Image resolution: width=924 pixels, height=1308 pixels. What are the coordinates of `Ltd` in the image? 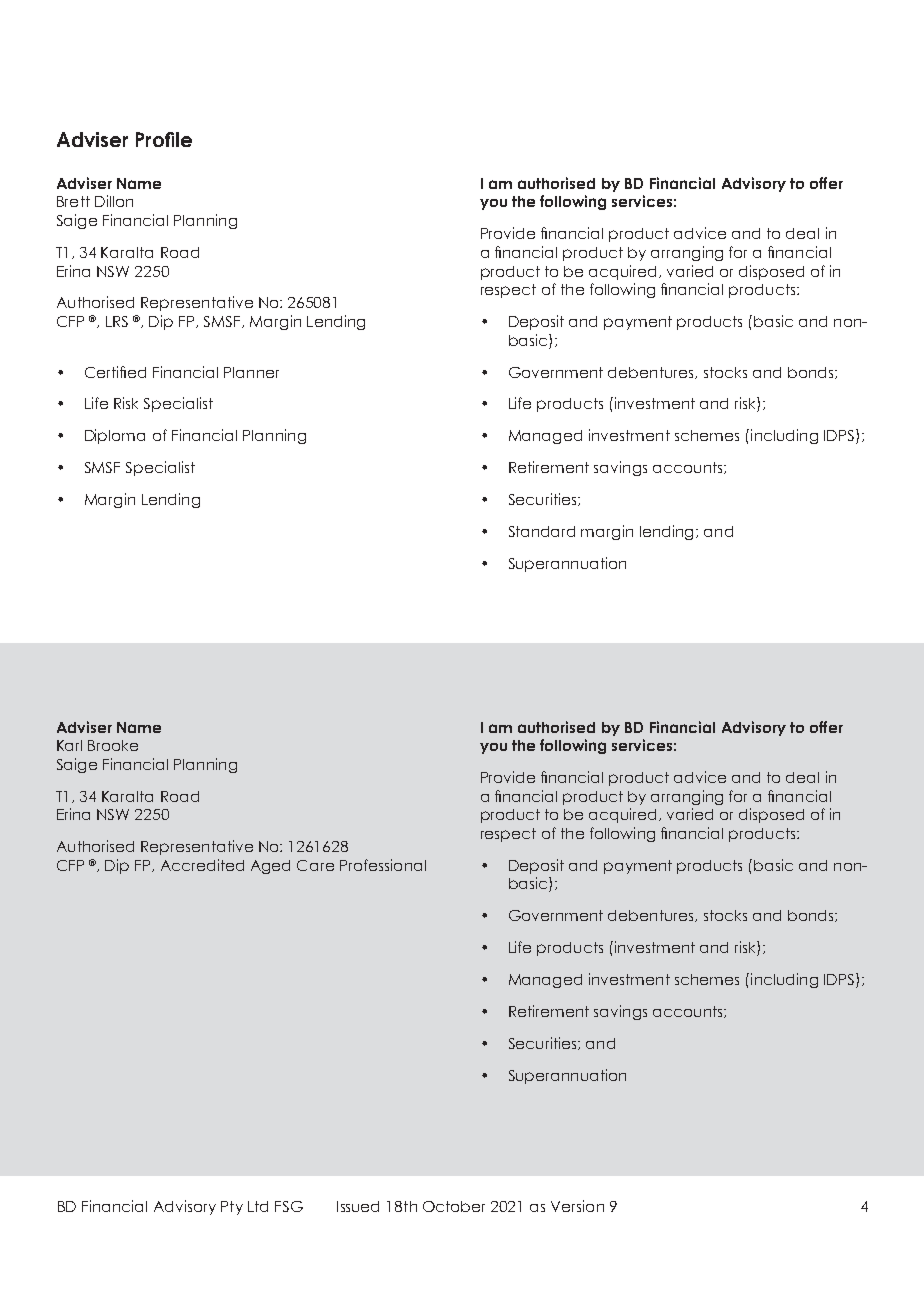 It's located at (258, 1206).
